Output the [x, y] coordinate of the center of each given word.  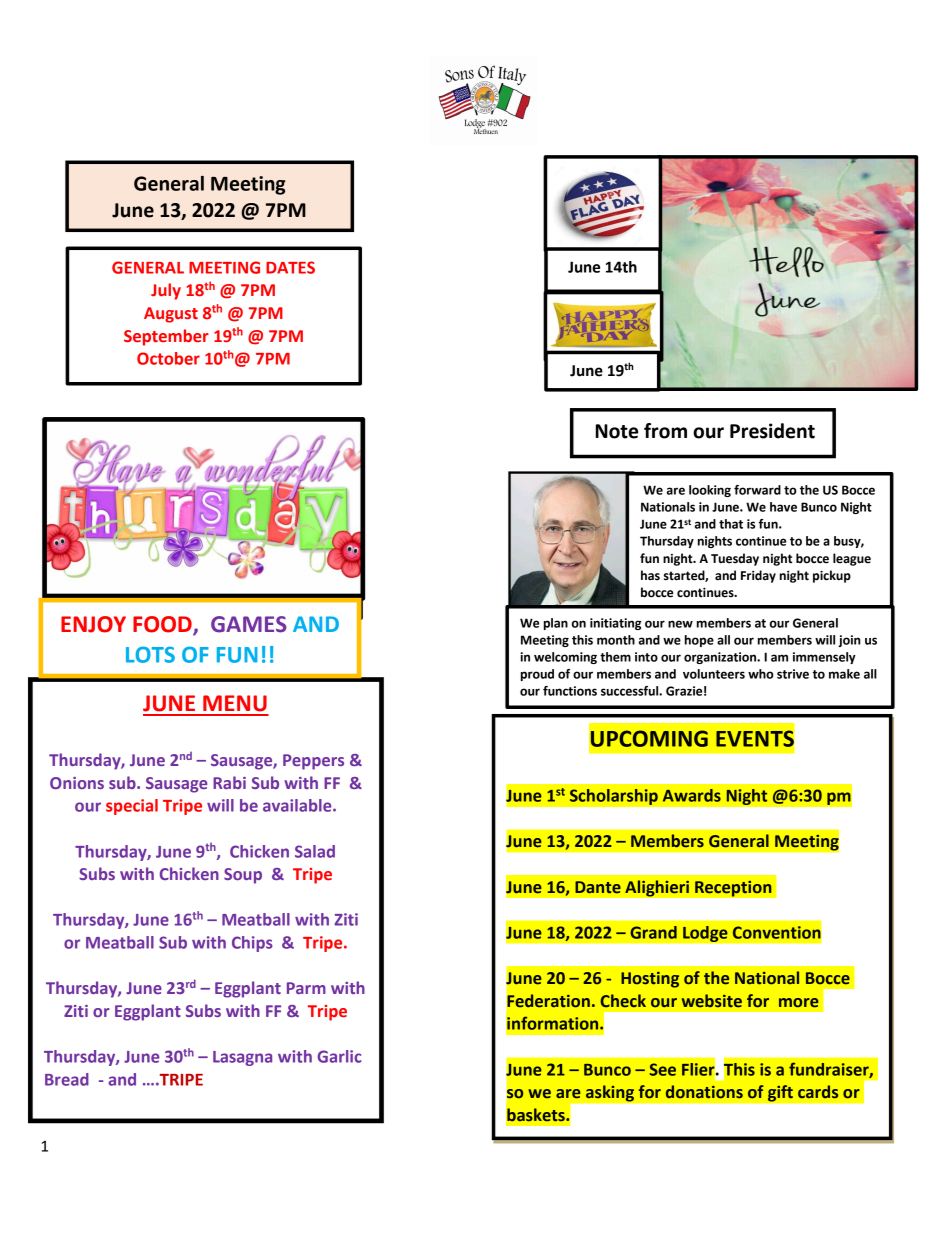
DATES [290, 267]
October [168, 358]
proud [537, 675]
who [761, 674]
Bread [67, 1079]
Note [617, 431]
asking [610, 1093]
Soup [243, 876]
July [166, 291]
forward [757, 490]
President [772, 431]
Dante [598, 887]
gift [780, 1093]
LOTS [150, 655]
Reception [733, 888]
